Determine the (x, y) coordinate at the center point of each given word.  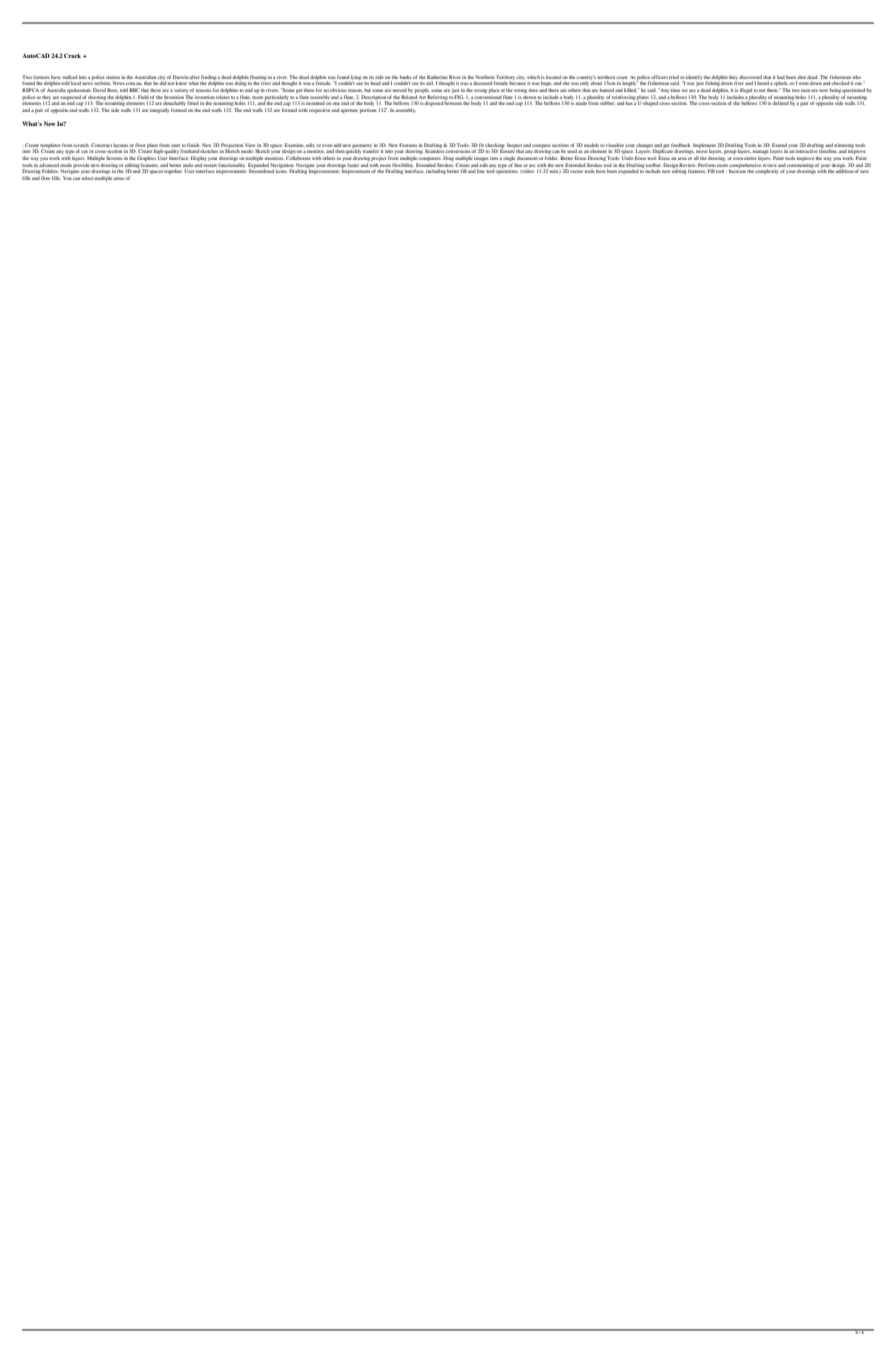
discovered (750, 77)
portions (368, 110)
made (582, 102)
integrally (159, 110)
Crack (72, 55)
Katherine (437, 77)
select (87, 178)
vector (576, 171)
